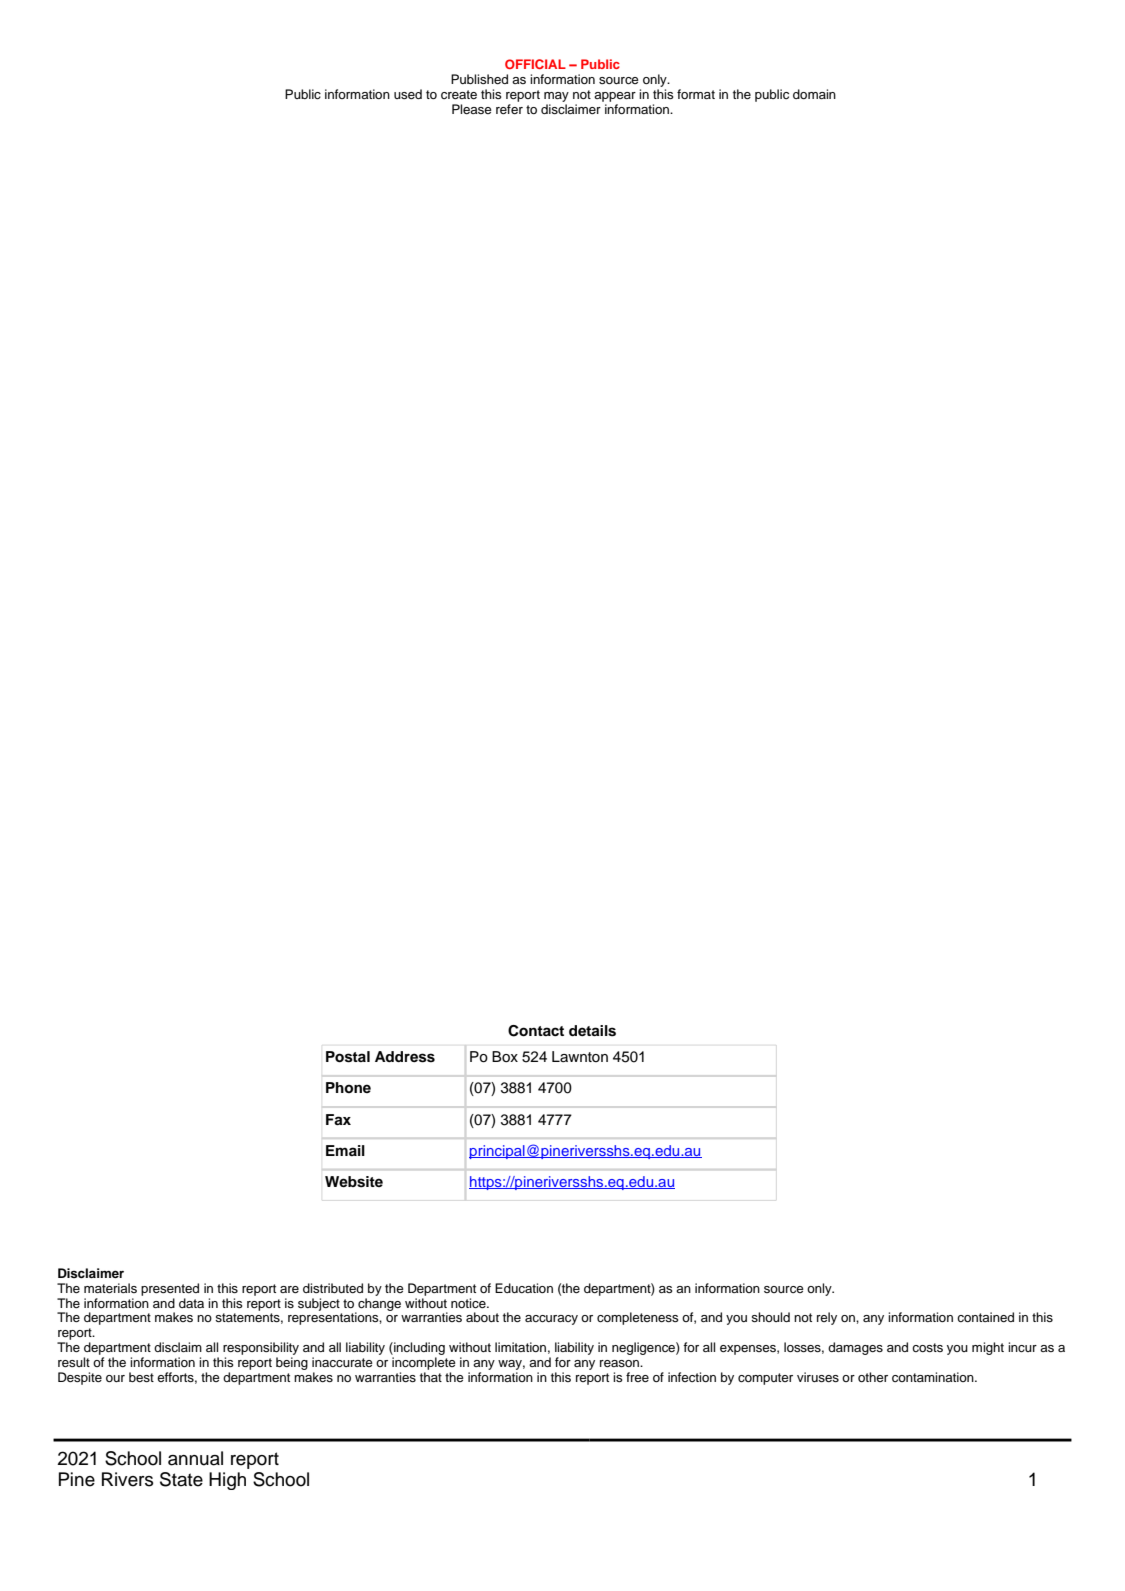 The image size is (1125, 1591). I want to click on domain, so click(814, 94).
